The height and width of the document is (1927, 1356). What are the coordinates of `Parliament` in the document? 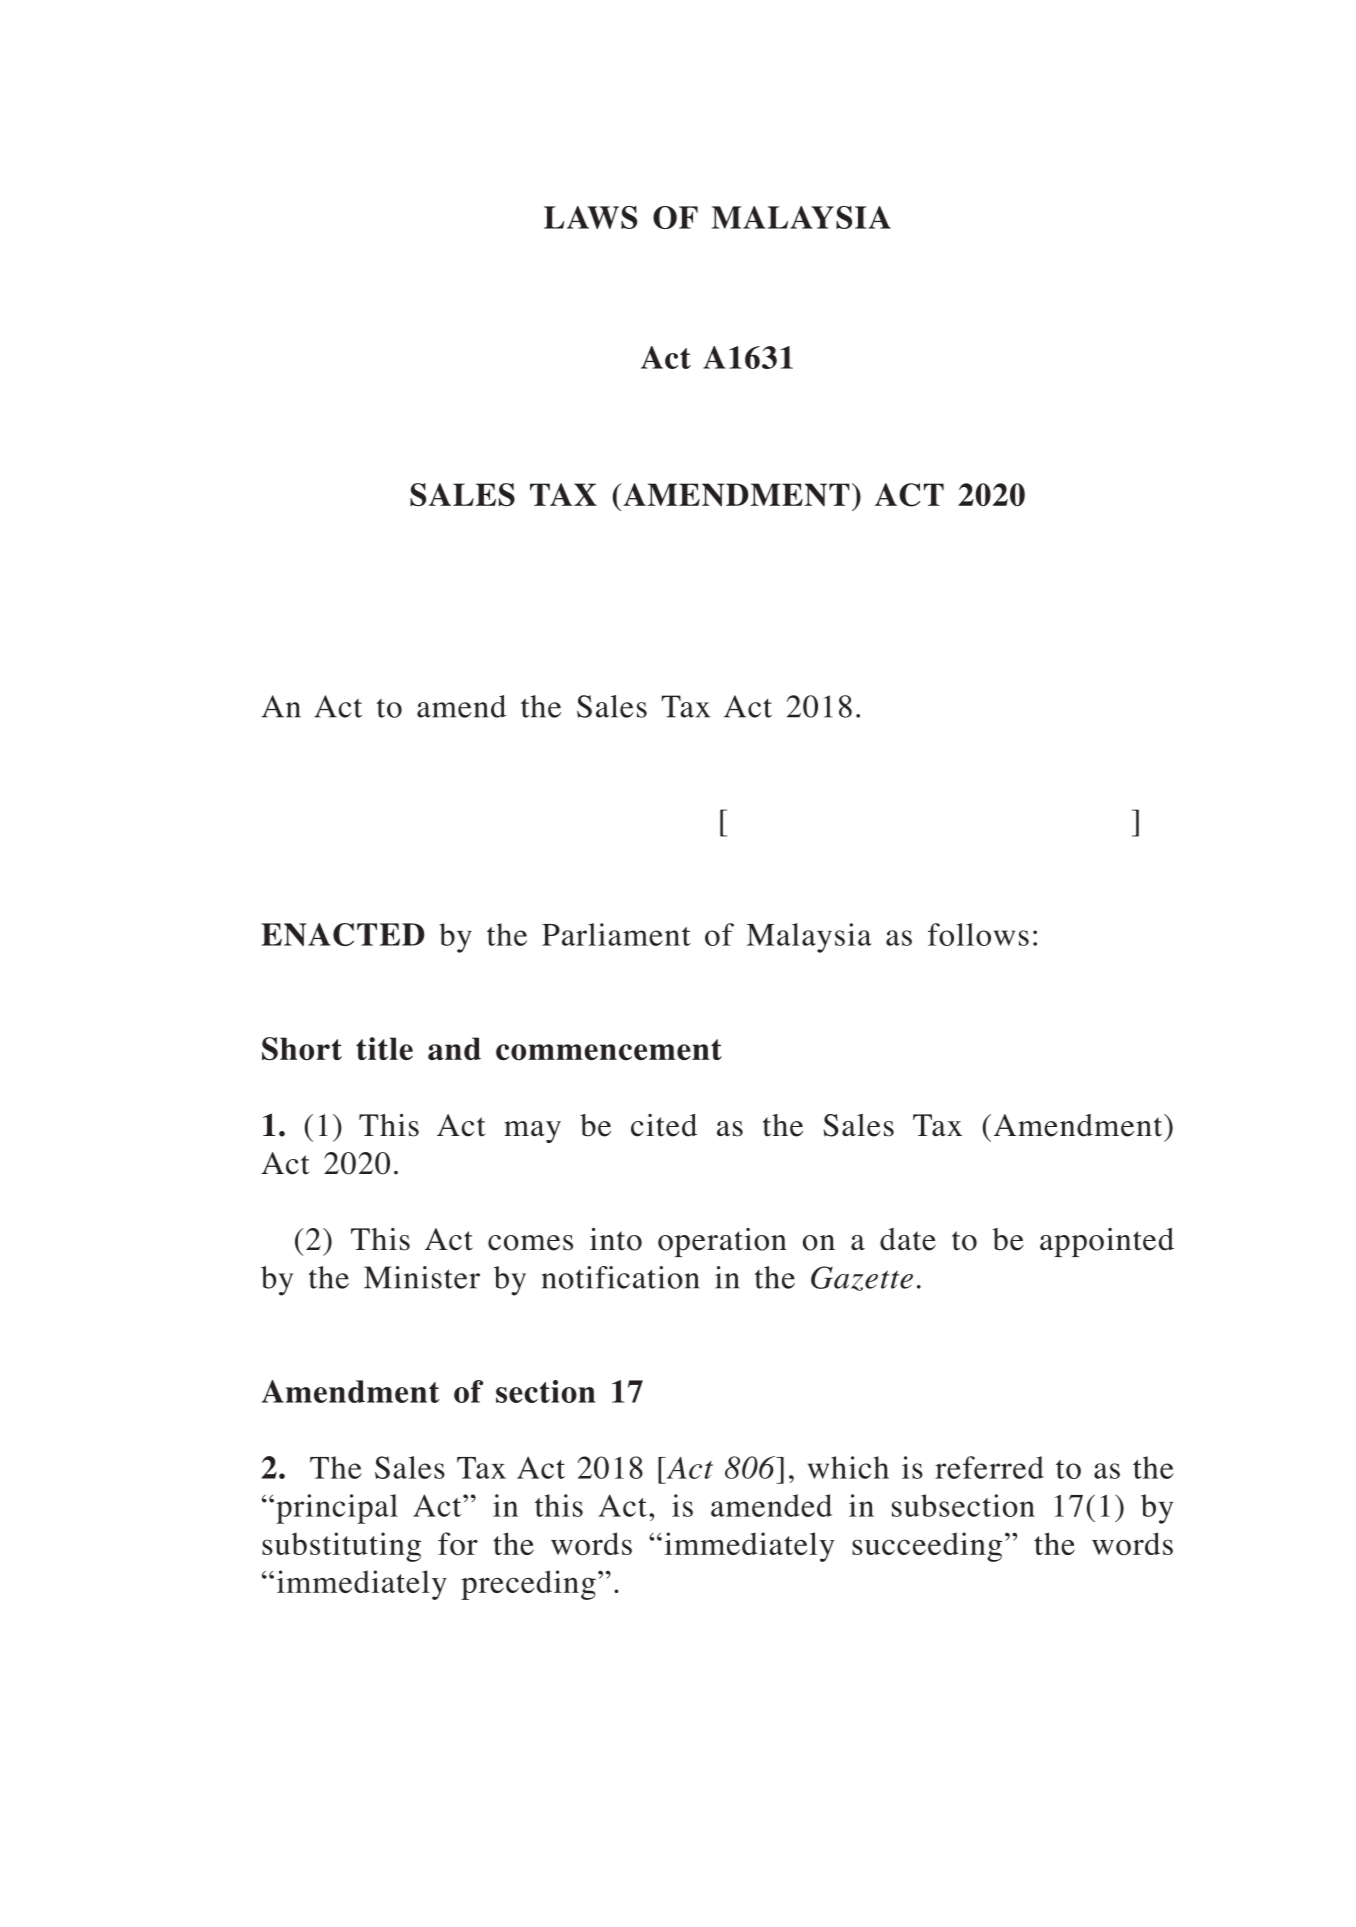 It's located at (616, 934).
